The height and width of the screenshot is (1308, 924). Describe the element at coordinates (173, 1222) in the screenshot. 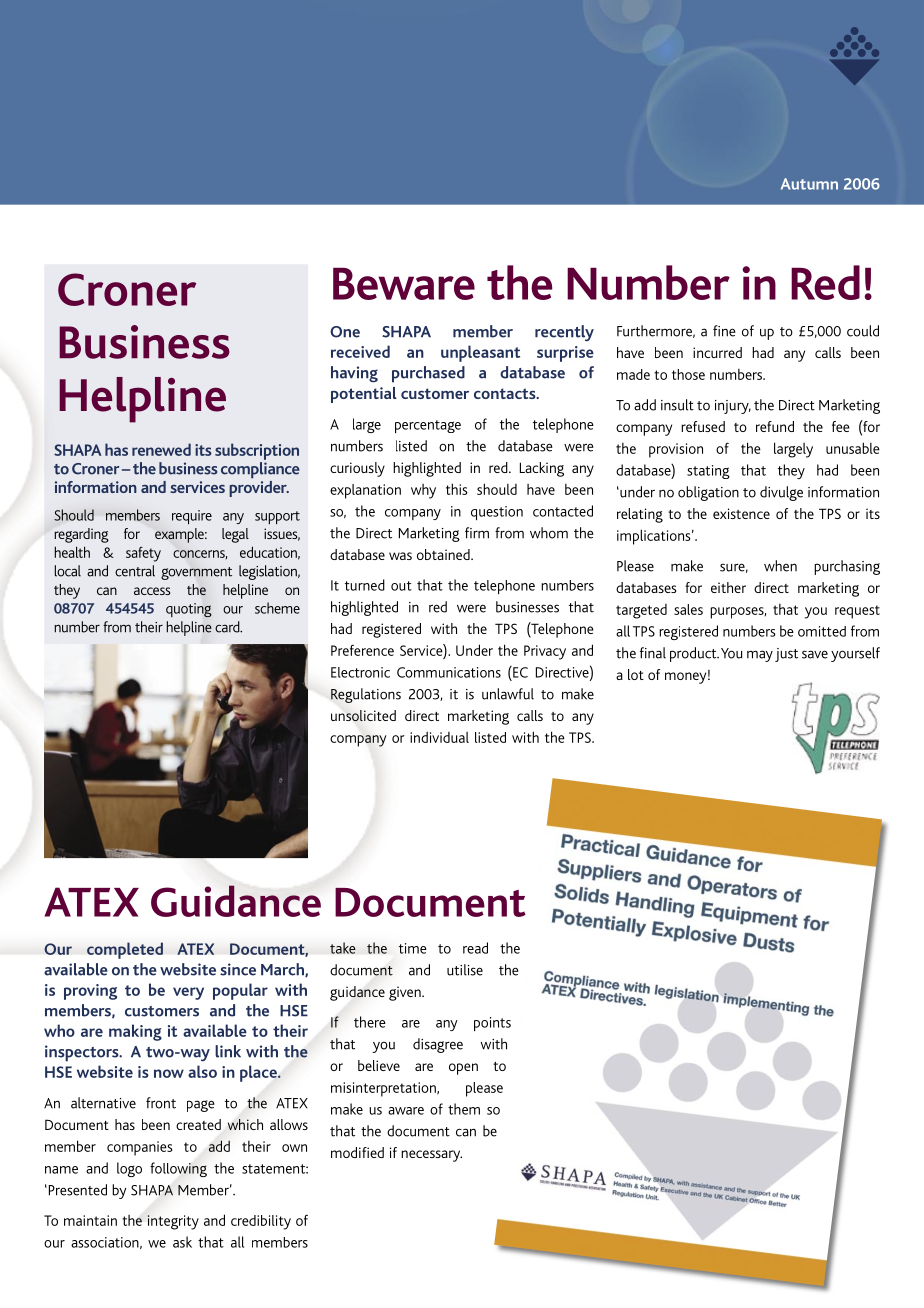

I see `integrity` at that location.
